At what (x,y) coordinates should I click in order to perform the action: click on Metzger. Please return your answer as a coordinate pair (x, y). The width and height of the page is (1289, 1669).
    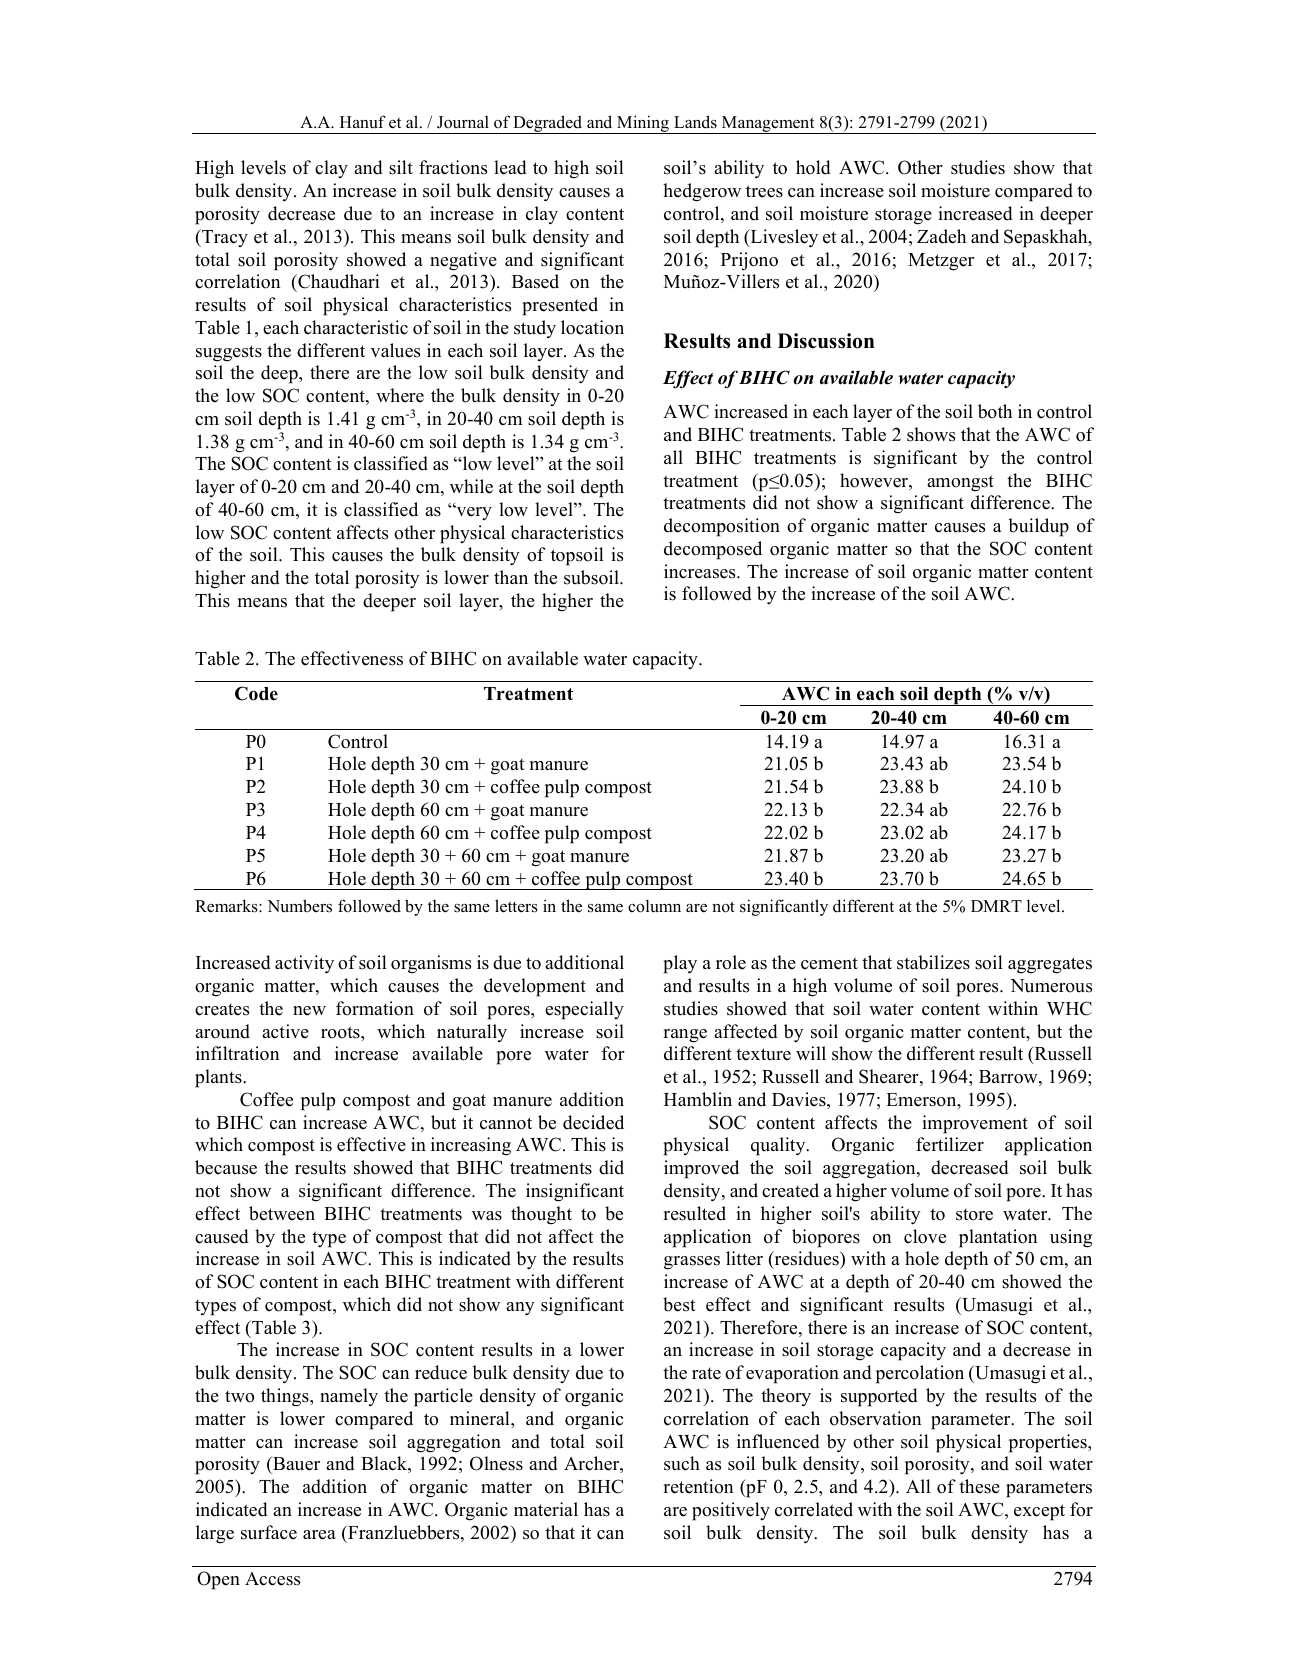
    Looking at the image, I should click on (941, 262).
